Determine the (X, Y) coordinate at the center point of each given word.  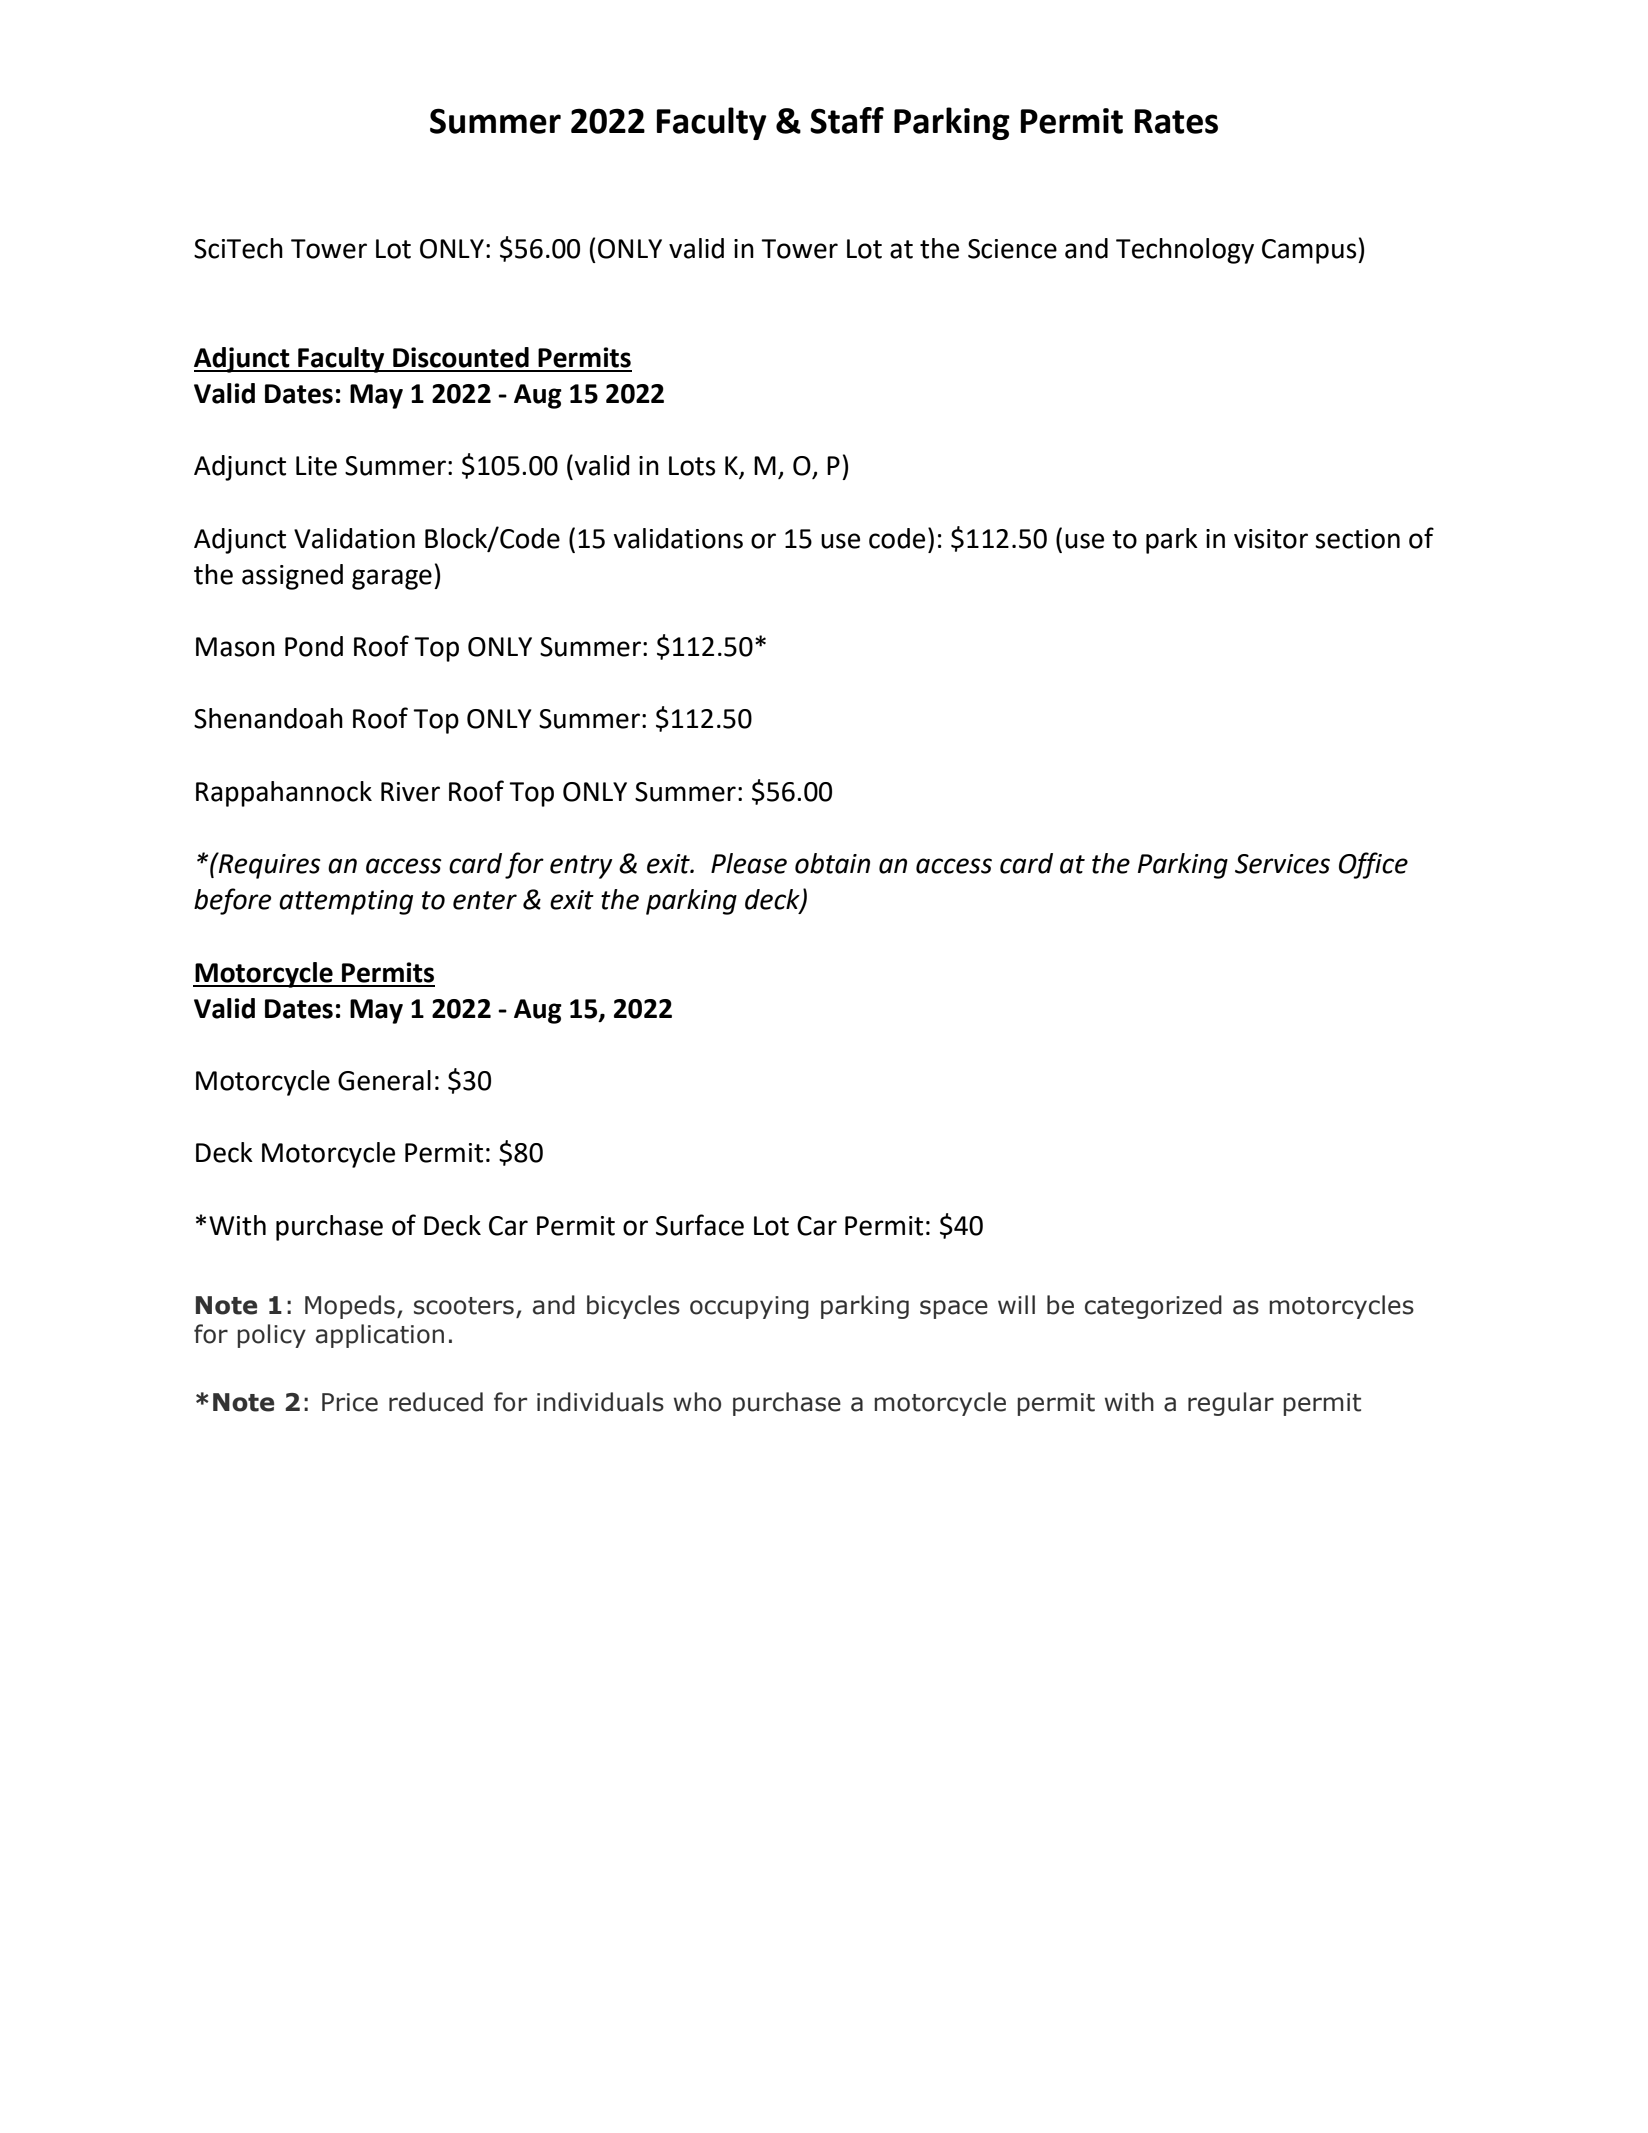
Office (1373, 865)
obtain (832, 863)
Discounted (461, 357)
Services (1282, 864)
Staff (847, 120)
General (384, 1080)
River (410, 792)
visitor (1271, 539)
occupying (749, 1307)
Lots (692, 466)
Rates (1176, 121)
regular (1231, 1404)
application (380, 1336)
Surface (700, 1225)
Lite (316, 466)
